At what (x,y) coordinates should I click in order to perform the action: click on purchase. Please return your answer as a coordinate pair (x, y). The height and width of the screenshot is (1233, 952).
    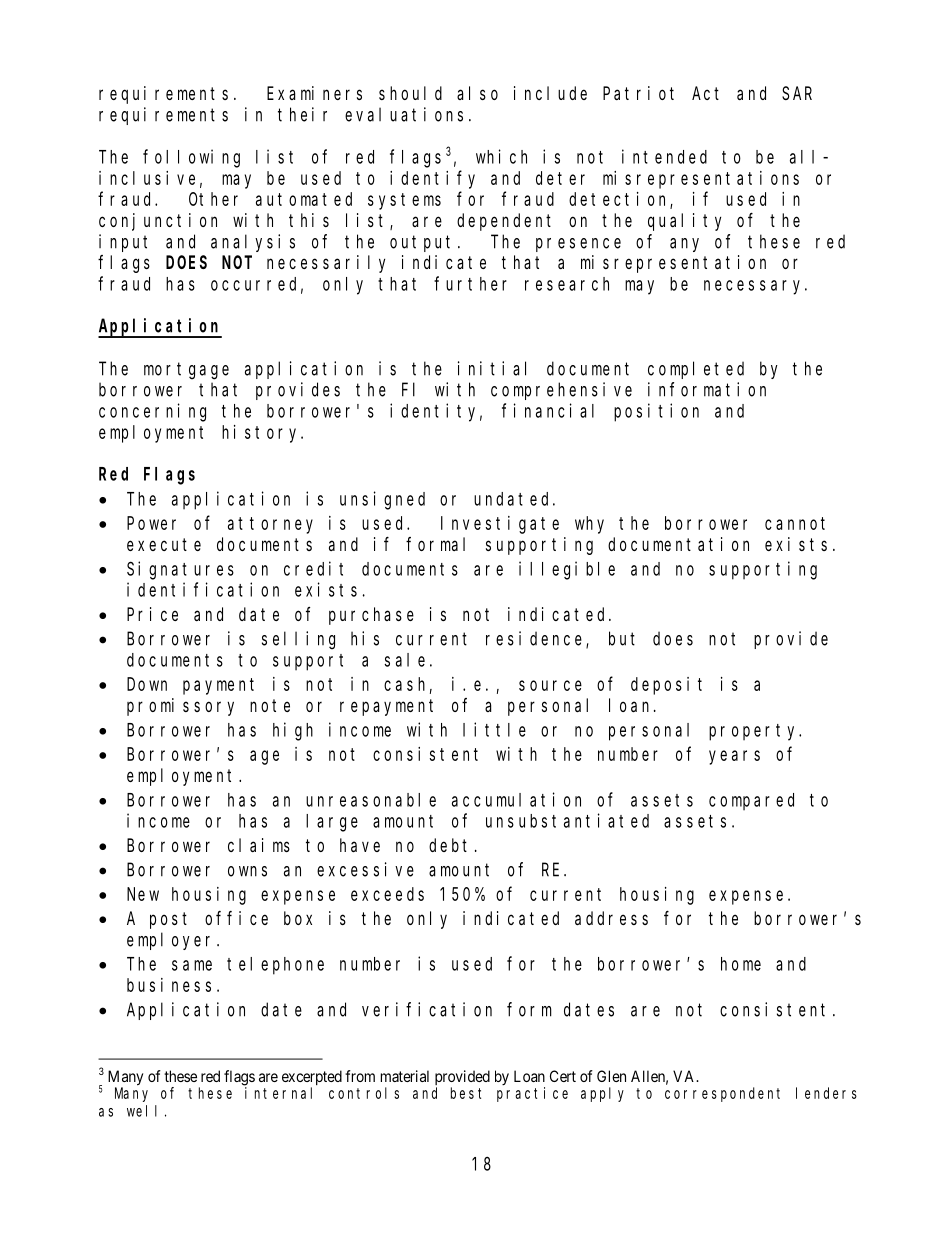
    Looking at the image, I should click on (371, 616).
